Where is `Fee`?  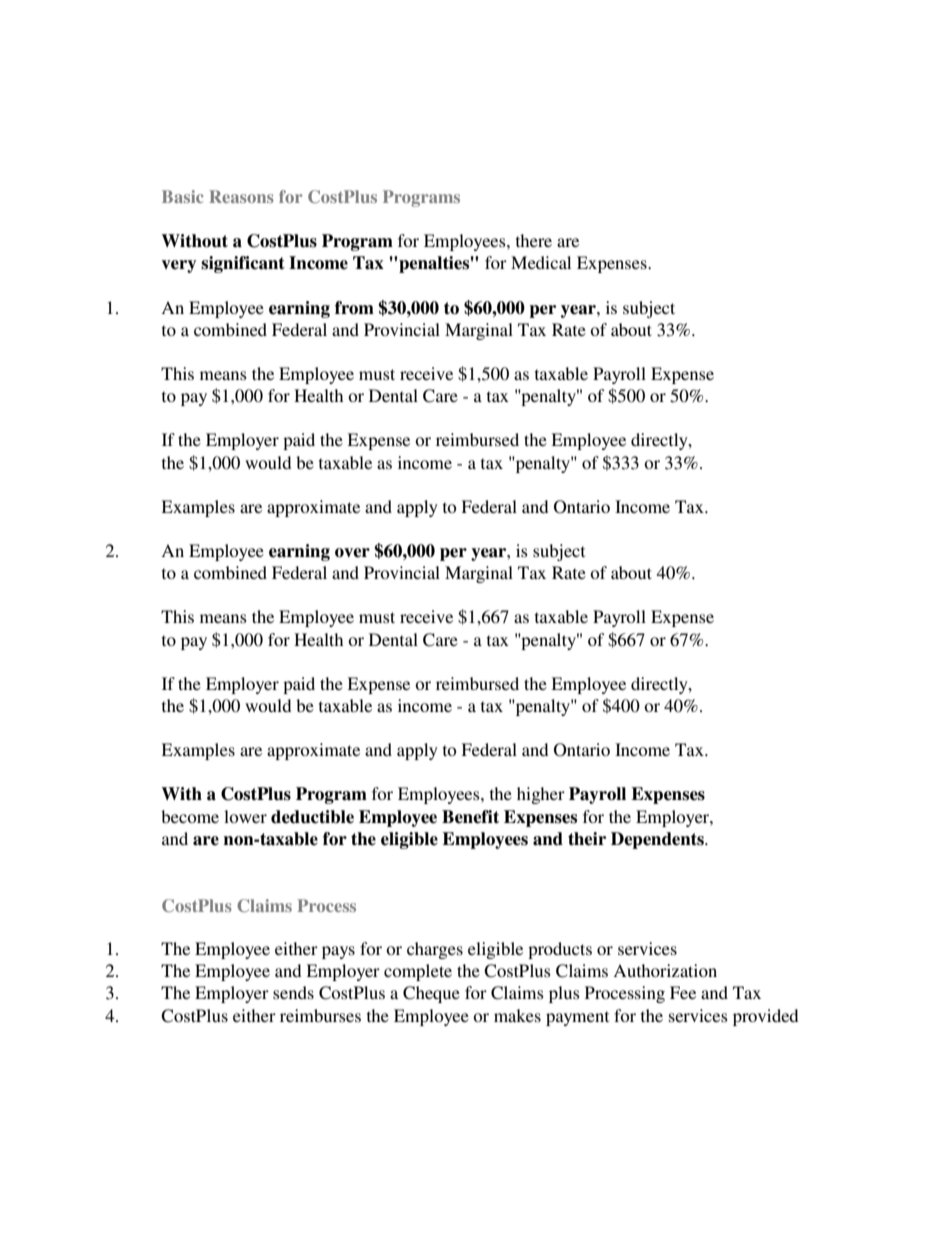 Fee is located at coordinates (683, 992).
